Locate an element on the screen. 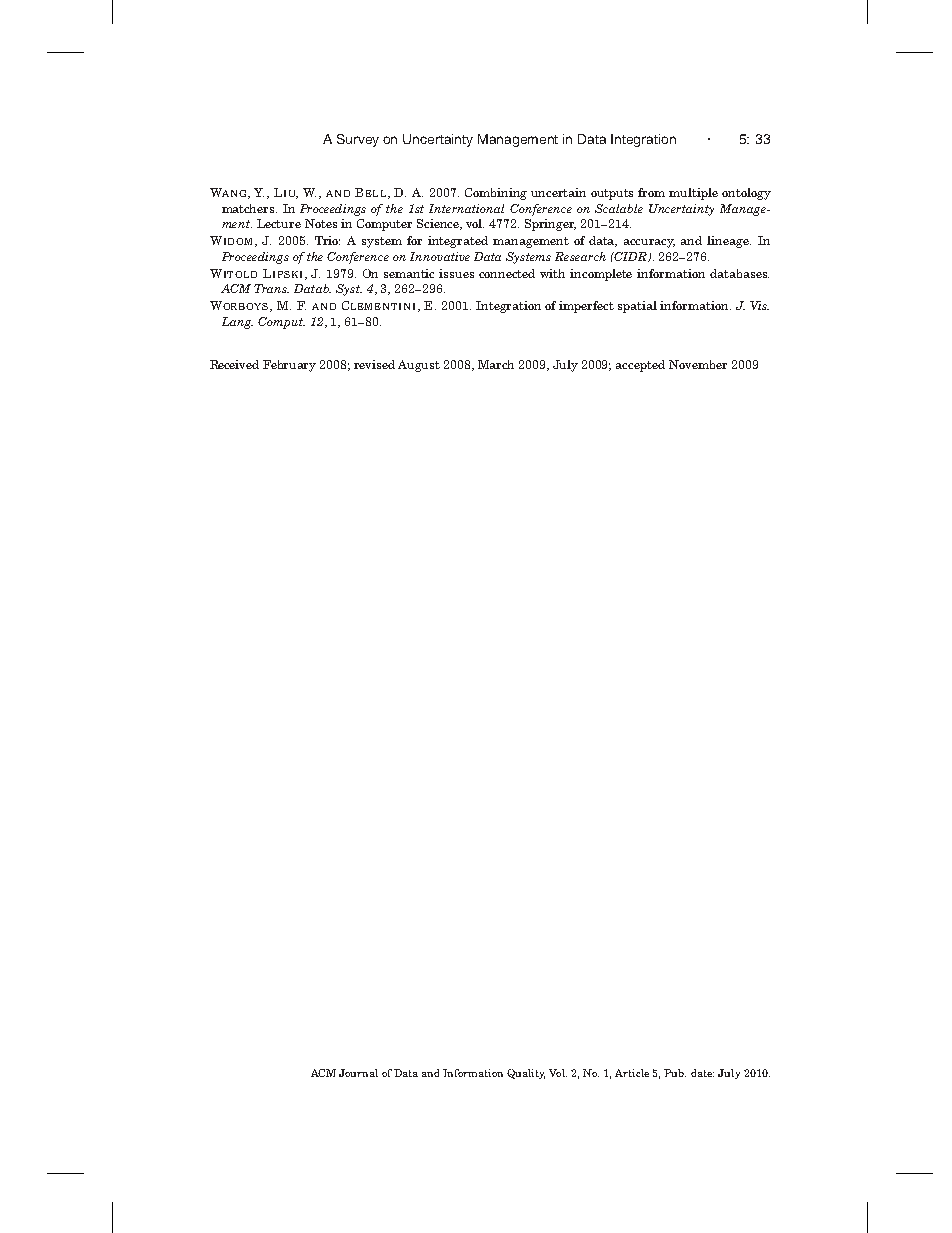 Image resolution: width=952 pixels, height=1233 pixels. Combining is located at coordinates (496, 194).
